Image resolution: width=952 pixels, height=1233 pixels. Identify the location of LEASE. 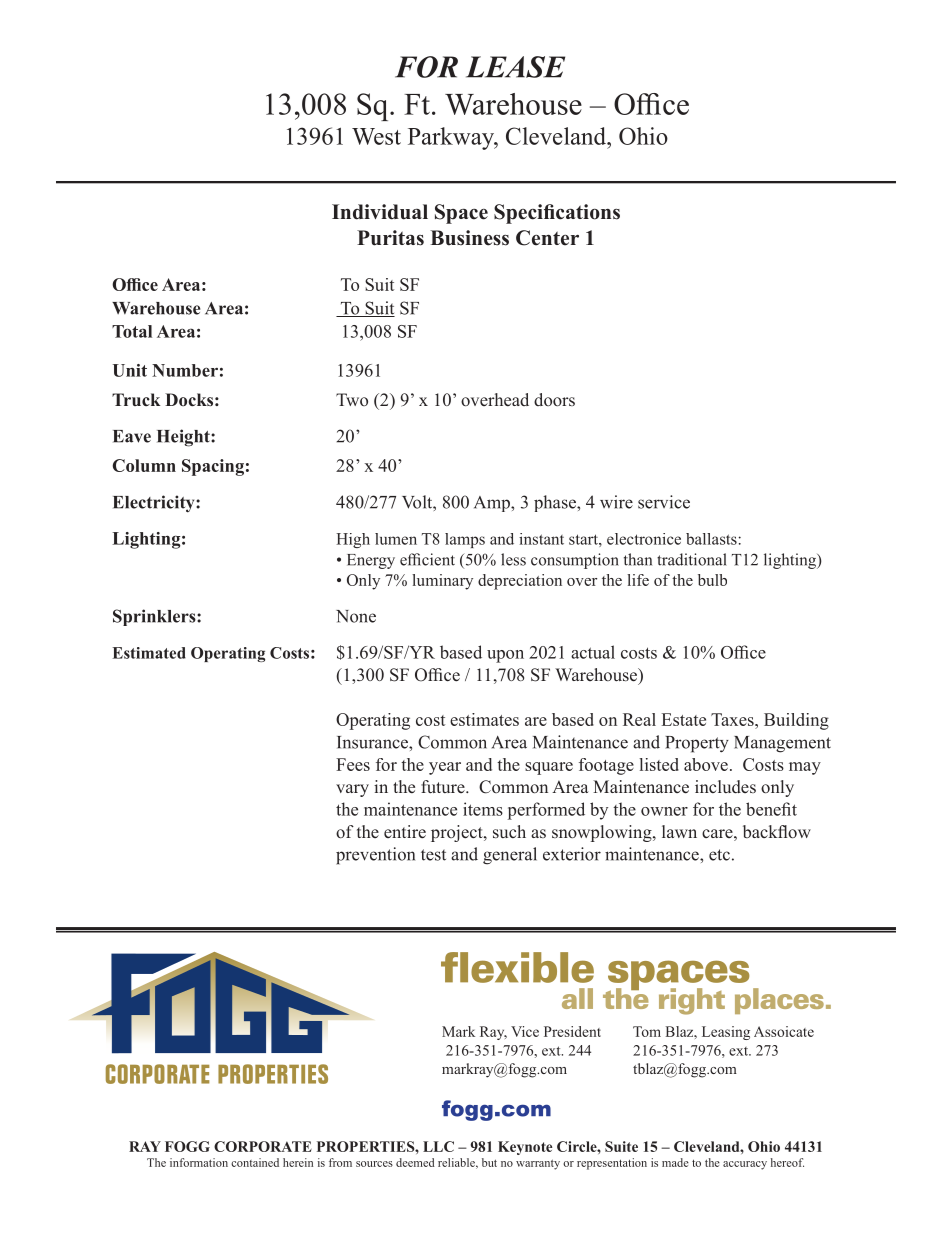
(515, 67).
